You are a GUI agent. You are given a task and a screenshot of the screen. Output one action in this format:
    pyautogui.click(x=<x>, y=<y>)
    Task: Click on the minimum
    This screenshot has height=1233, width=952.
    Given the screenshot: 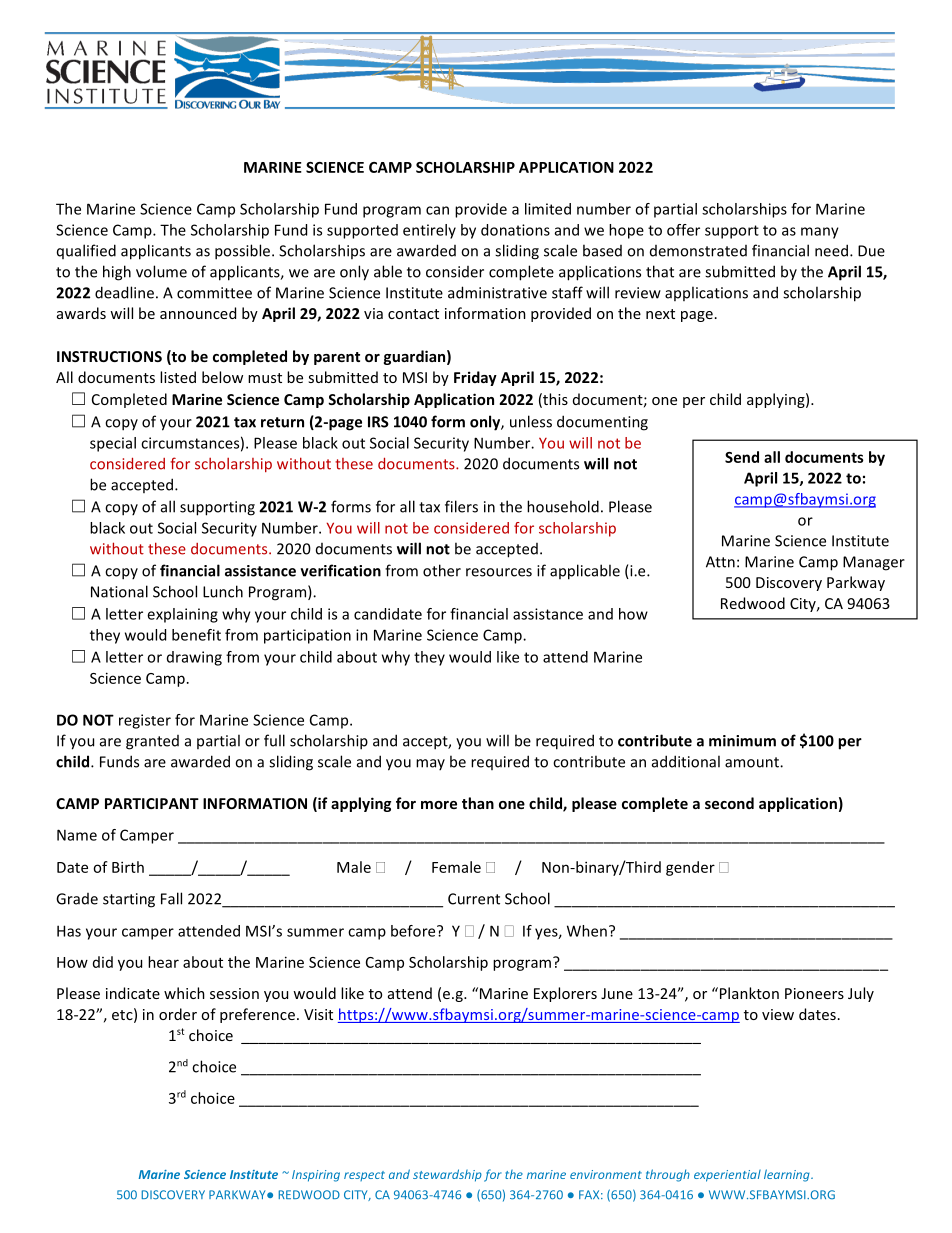 What is the action you would take?
    pyautogui.click(x=742, y=741)
